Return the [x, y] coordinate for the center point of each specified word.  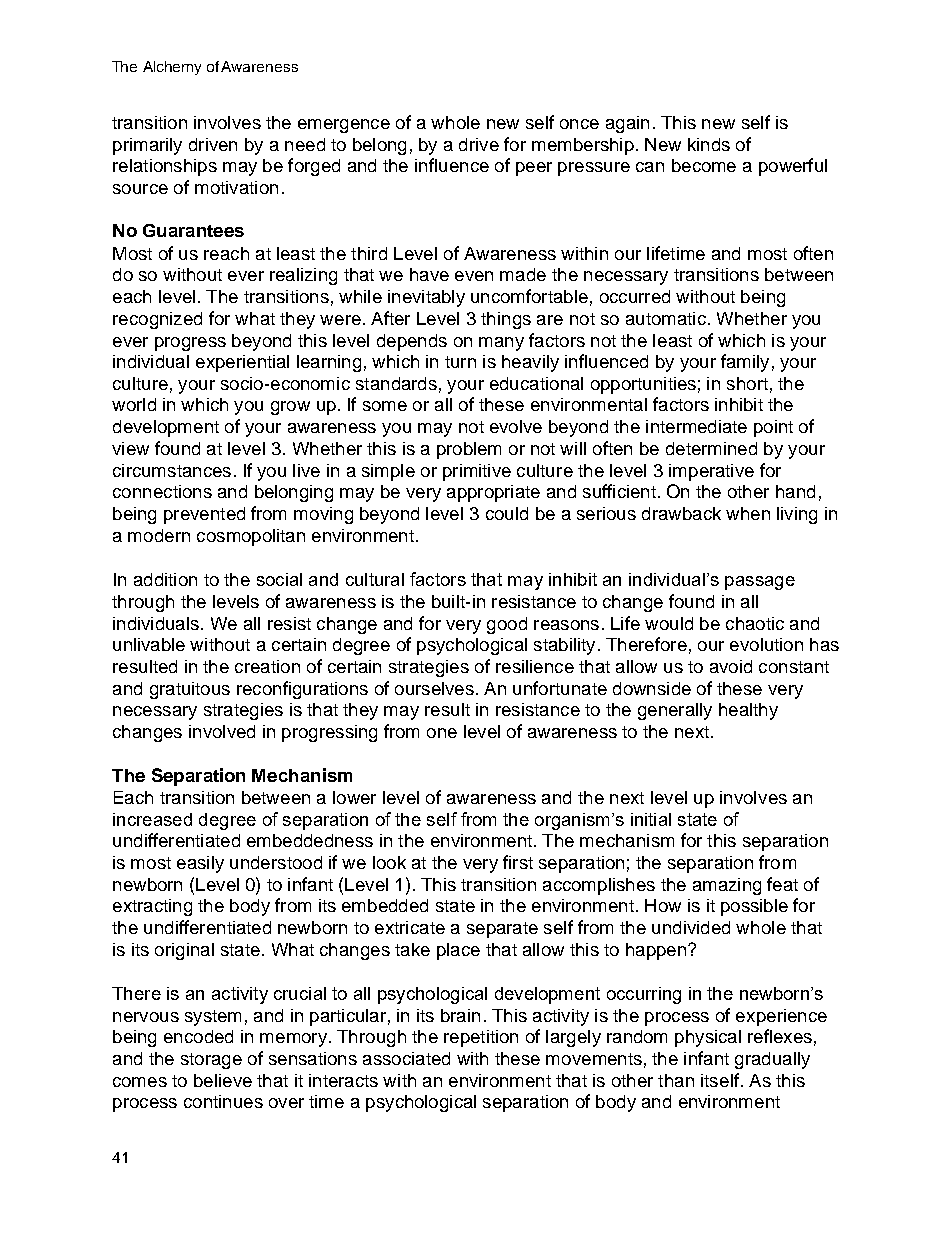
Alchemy [172, 68]
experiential [242, 363]
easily [200, 864]
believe [223, 1080]
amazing [727, 886]
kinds [709, 144]
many [501, 344]
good [507, 625]
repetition [481, 1038]
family [745, 363]
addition [165, 579]
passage [760, 583]
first [518, 862]
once [579, 124]
